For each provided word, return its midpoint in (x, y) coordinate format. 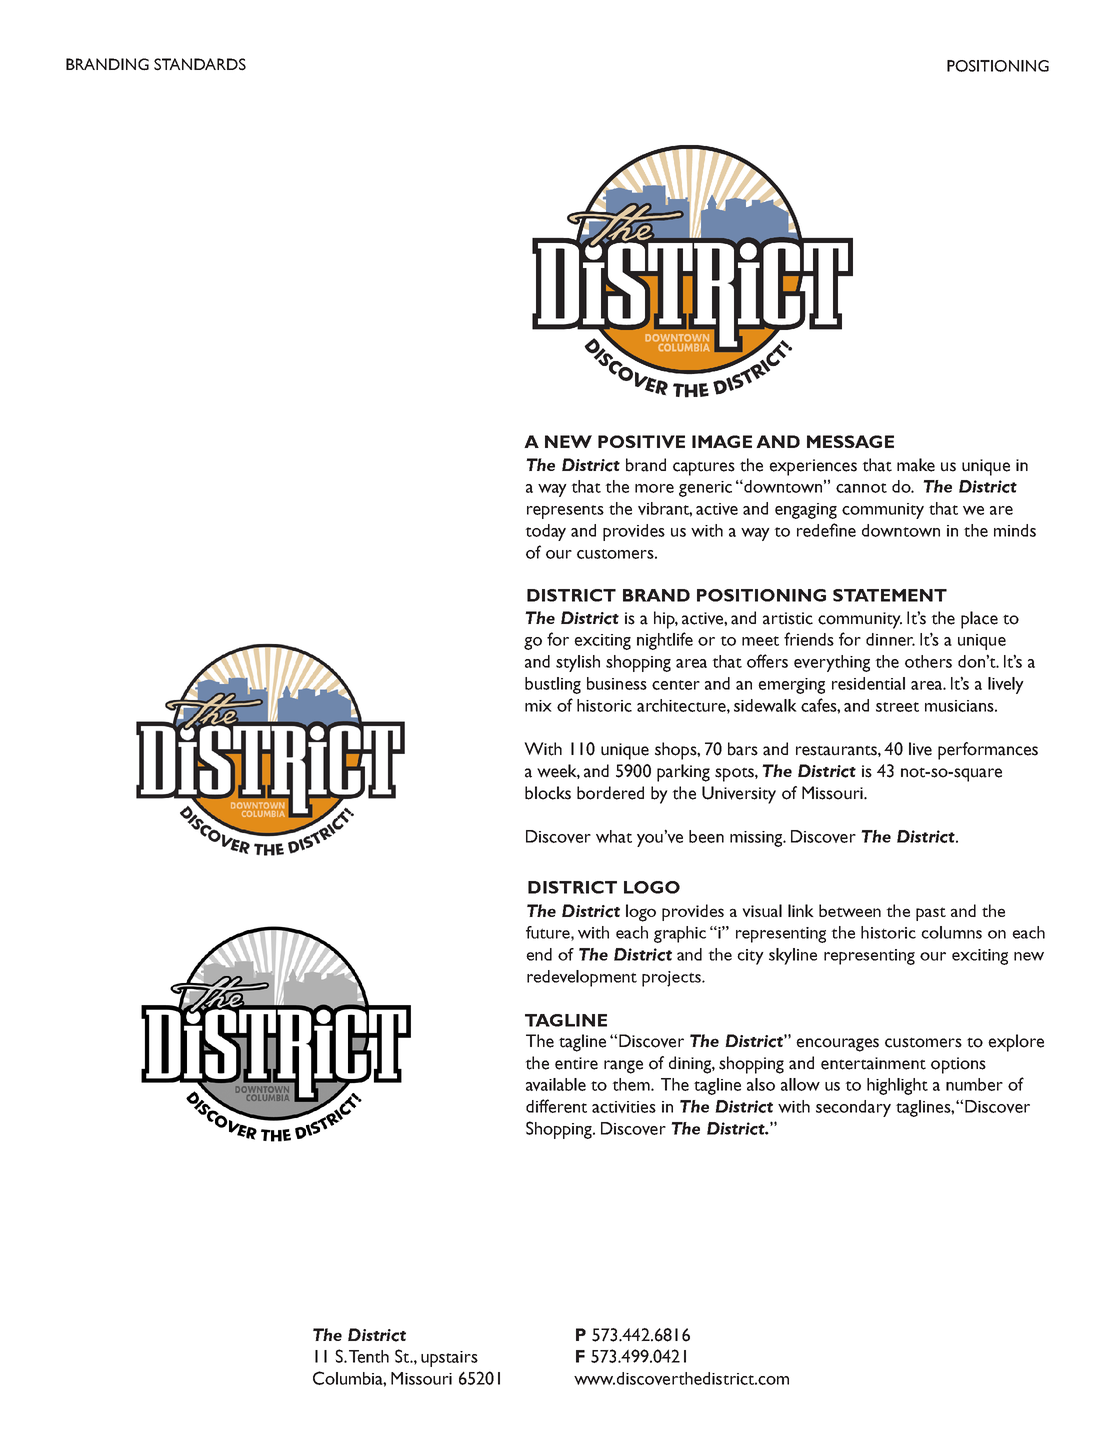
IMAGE (722, 441)
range (623, 1067)
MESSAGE (850, 441)
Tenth (369, 1356)
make (916, 465)
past (931, 914)
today (545, 532)
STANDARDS (200, 64)
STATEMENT (890, 595)
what (614, 836)
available (556, 1084)
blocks (548, 793)
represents (565, 512)
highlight (897, 1086)
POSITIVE (641, 441)
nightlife (665, 641)
